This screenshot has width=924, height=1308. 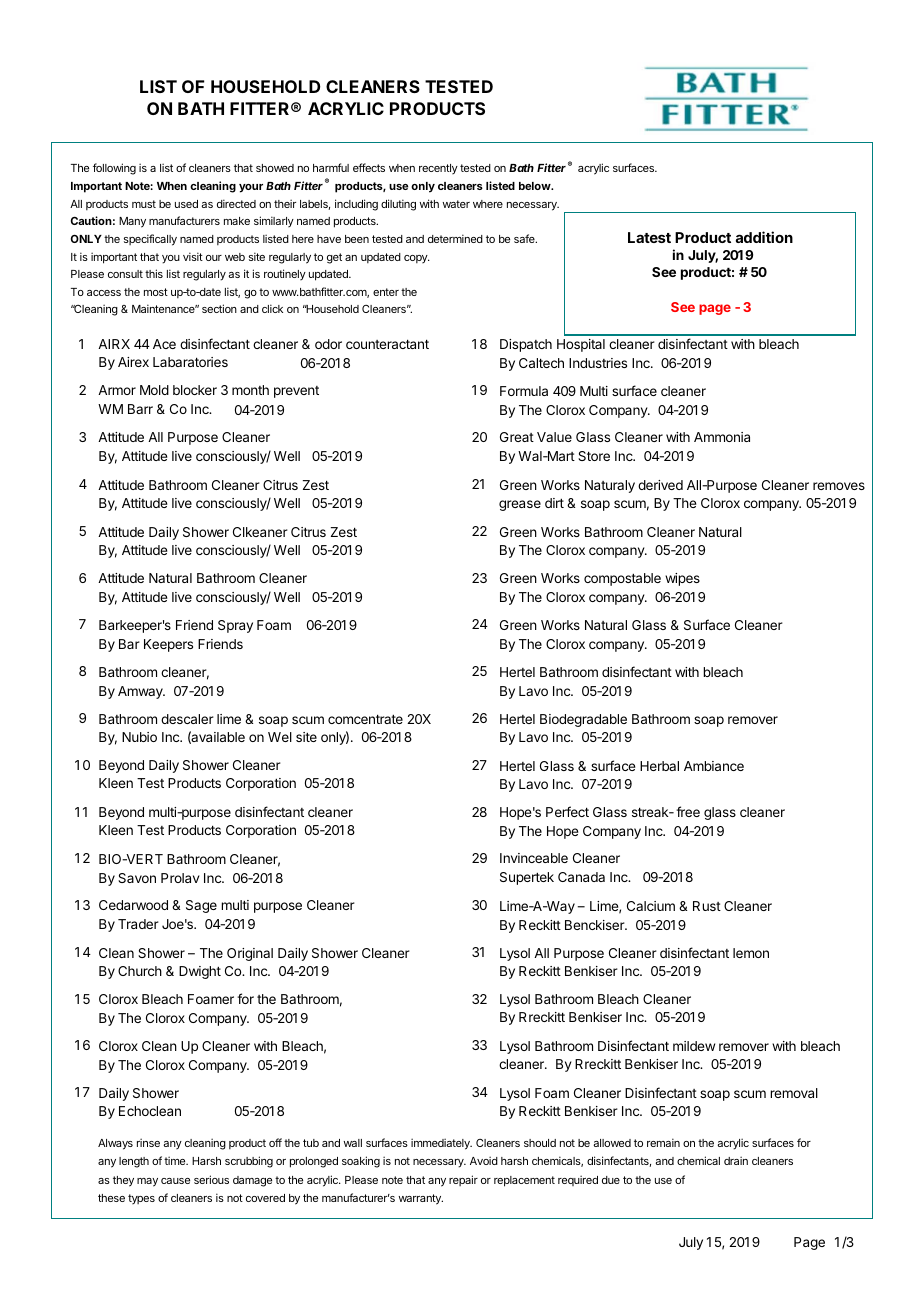 What do you see at coordinates (456, 204) in the screenshot?
I see `water` at bounding box center [456, 204].
